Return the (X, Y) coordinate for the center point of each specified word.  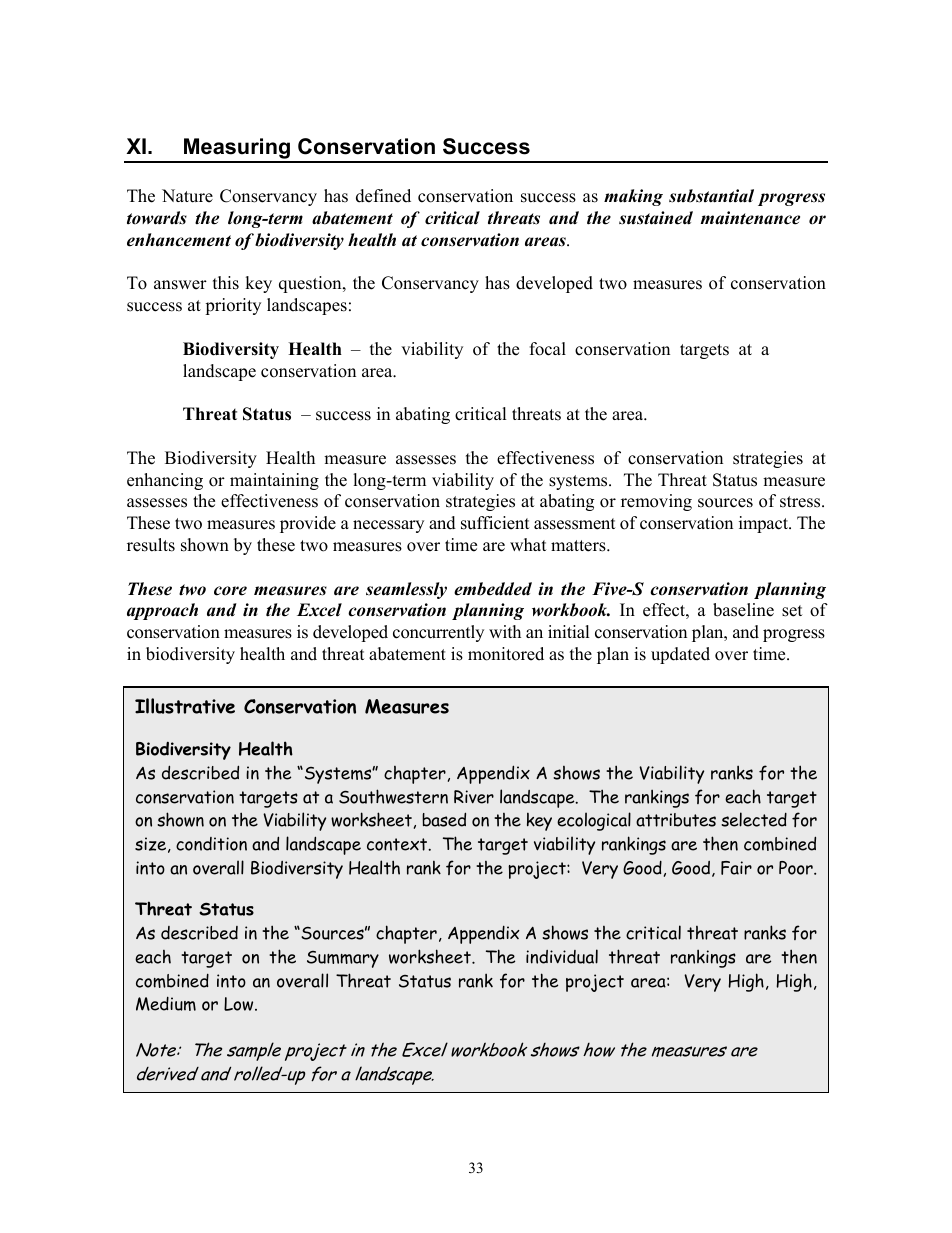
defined (383, 196)
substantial (711, 196)
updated (680, 655)
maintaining (274, 481)
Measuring (237, 150)
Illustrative (185, 706)
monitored (506, 654)
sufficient (495, 523)
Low (240, 1004)
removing (656, 502)
